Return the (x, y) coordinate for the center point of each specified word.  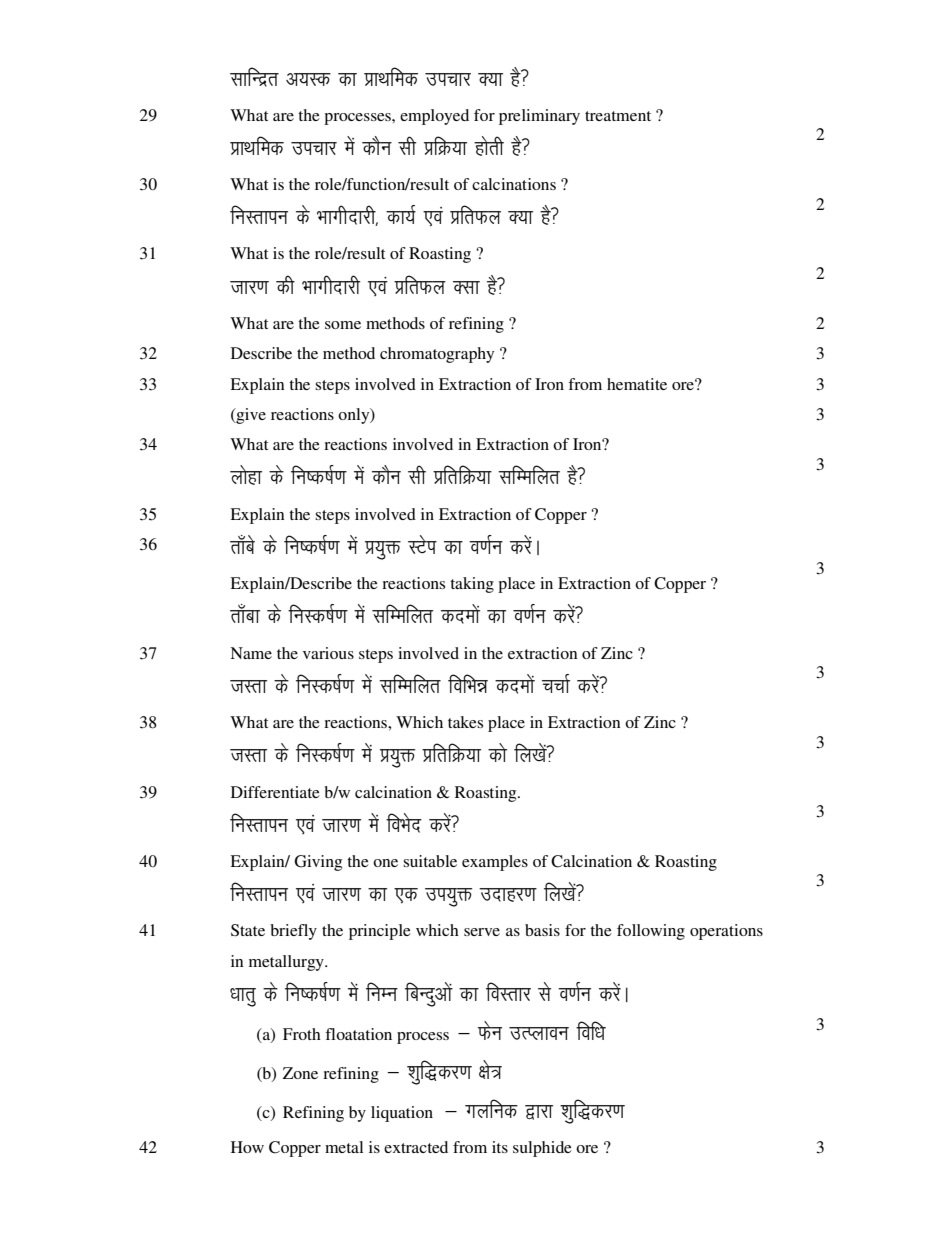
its (500, 1147)
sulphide (542, 1149)
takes (465, 722)
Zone (300, 1073)
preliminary (539, 117)
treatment (618, 116)
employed (434, 117)
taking (472, 585)
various (328, 653)
